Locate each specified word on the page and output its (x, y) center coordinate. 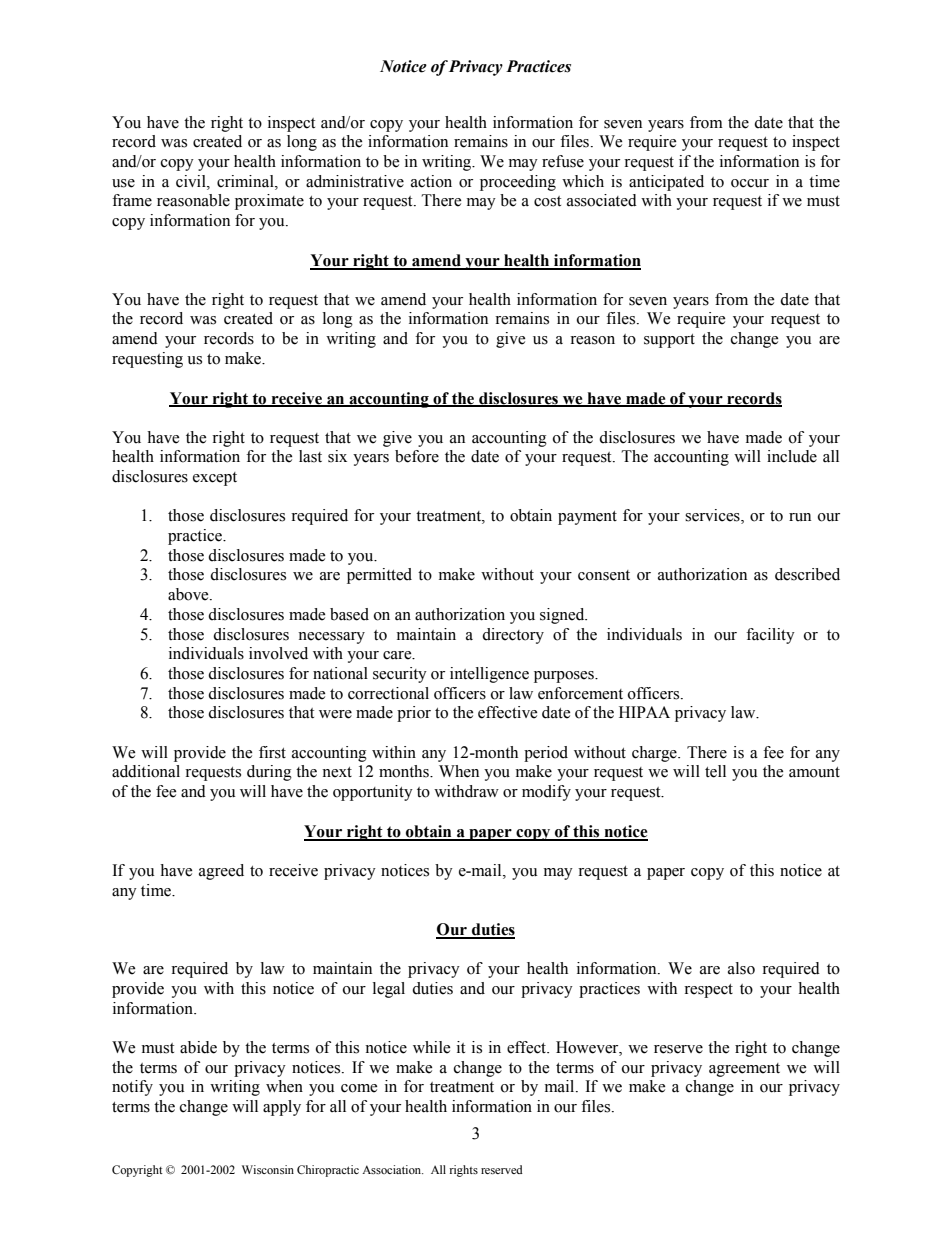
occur (750, 183)
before (417, 456)
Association (392, 1169)
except (215, 479)
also (741, 968)
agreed (221, 872)
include (792, 456)
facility (770, 636)
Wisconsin (268, 1169)
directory (513, 636)
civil (192, 181)
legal (389, 990)
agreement (744, 1070)
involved (278, 653)
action (431, 181)
